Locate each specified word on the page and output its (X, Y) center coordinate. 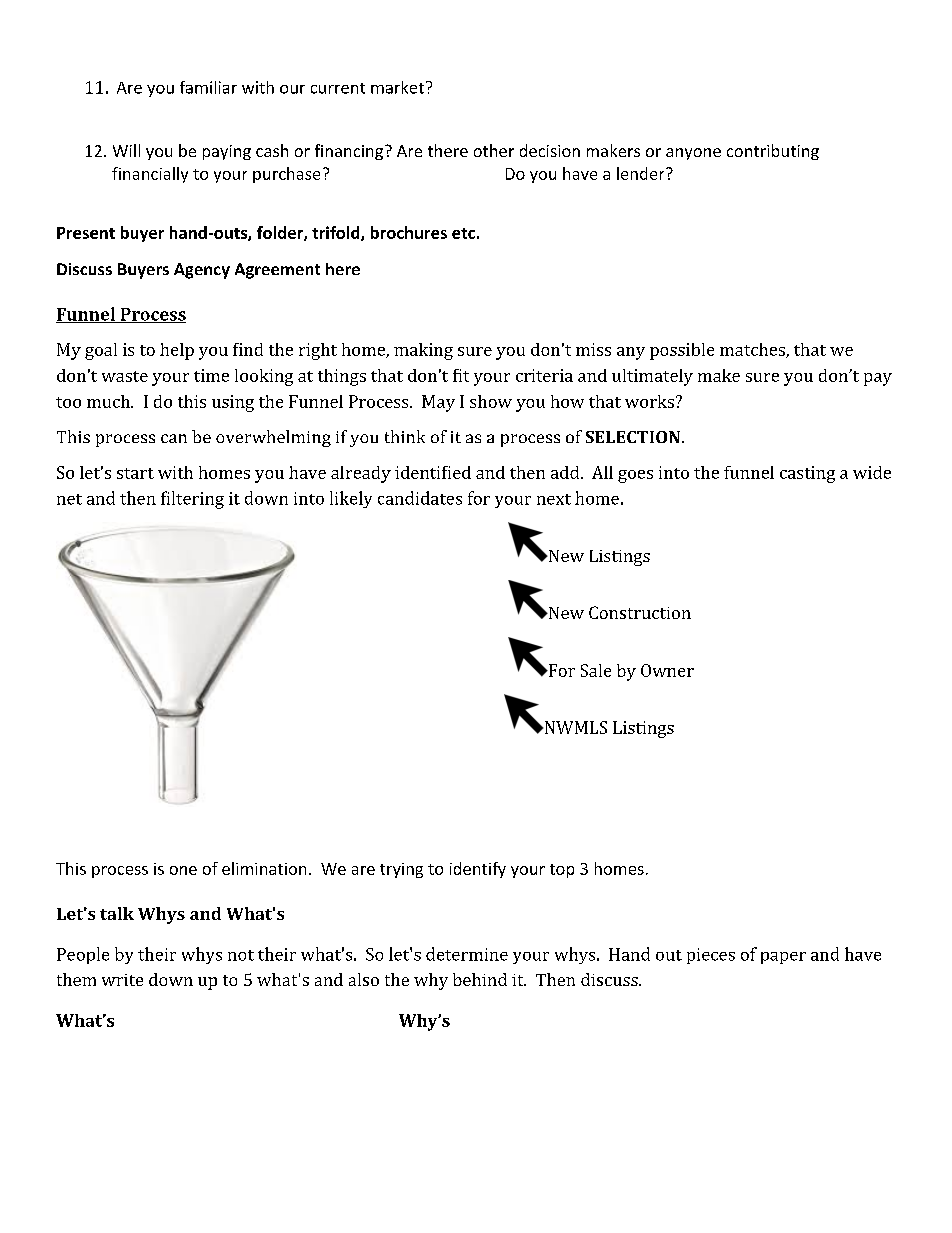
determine (467, 954)
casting (807, 474)
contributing (773, 152)
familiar (208, 87)
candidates (420, 498)
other (494, 150)
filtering (192, 500)
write (122, 980)
